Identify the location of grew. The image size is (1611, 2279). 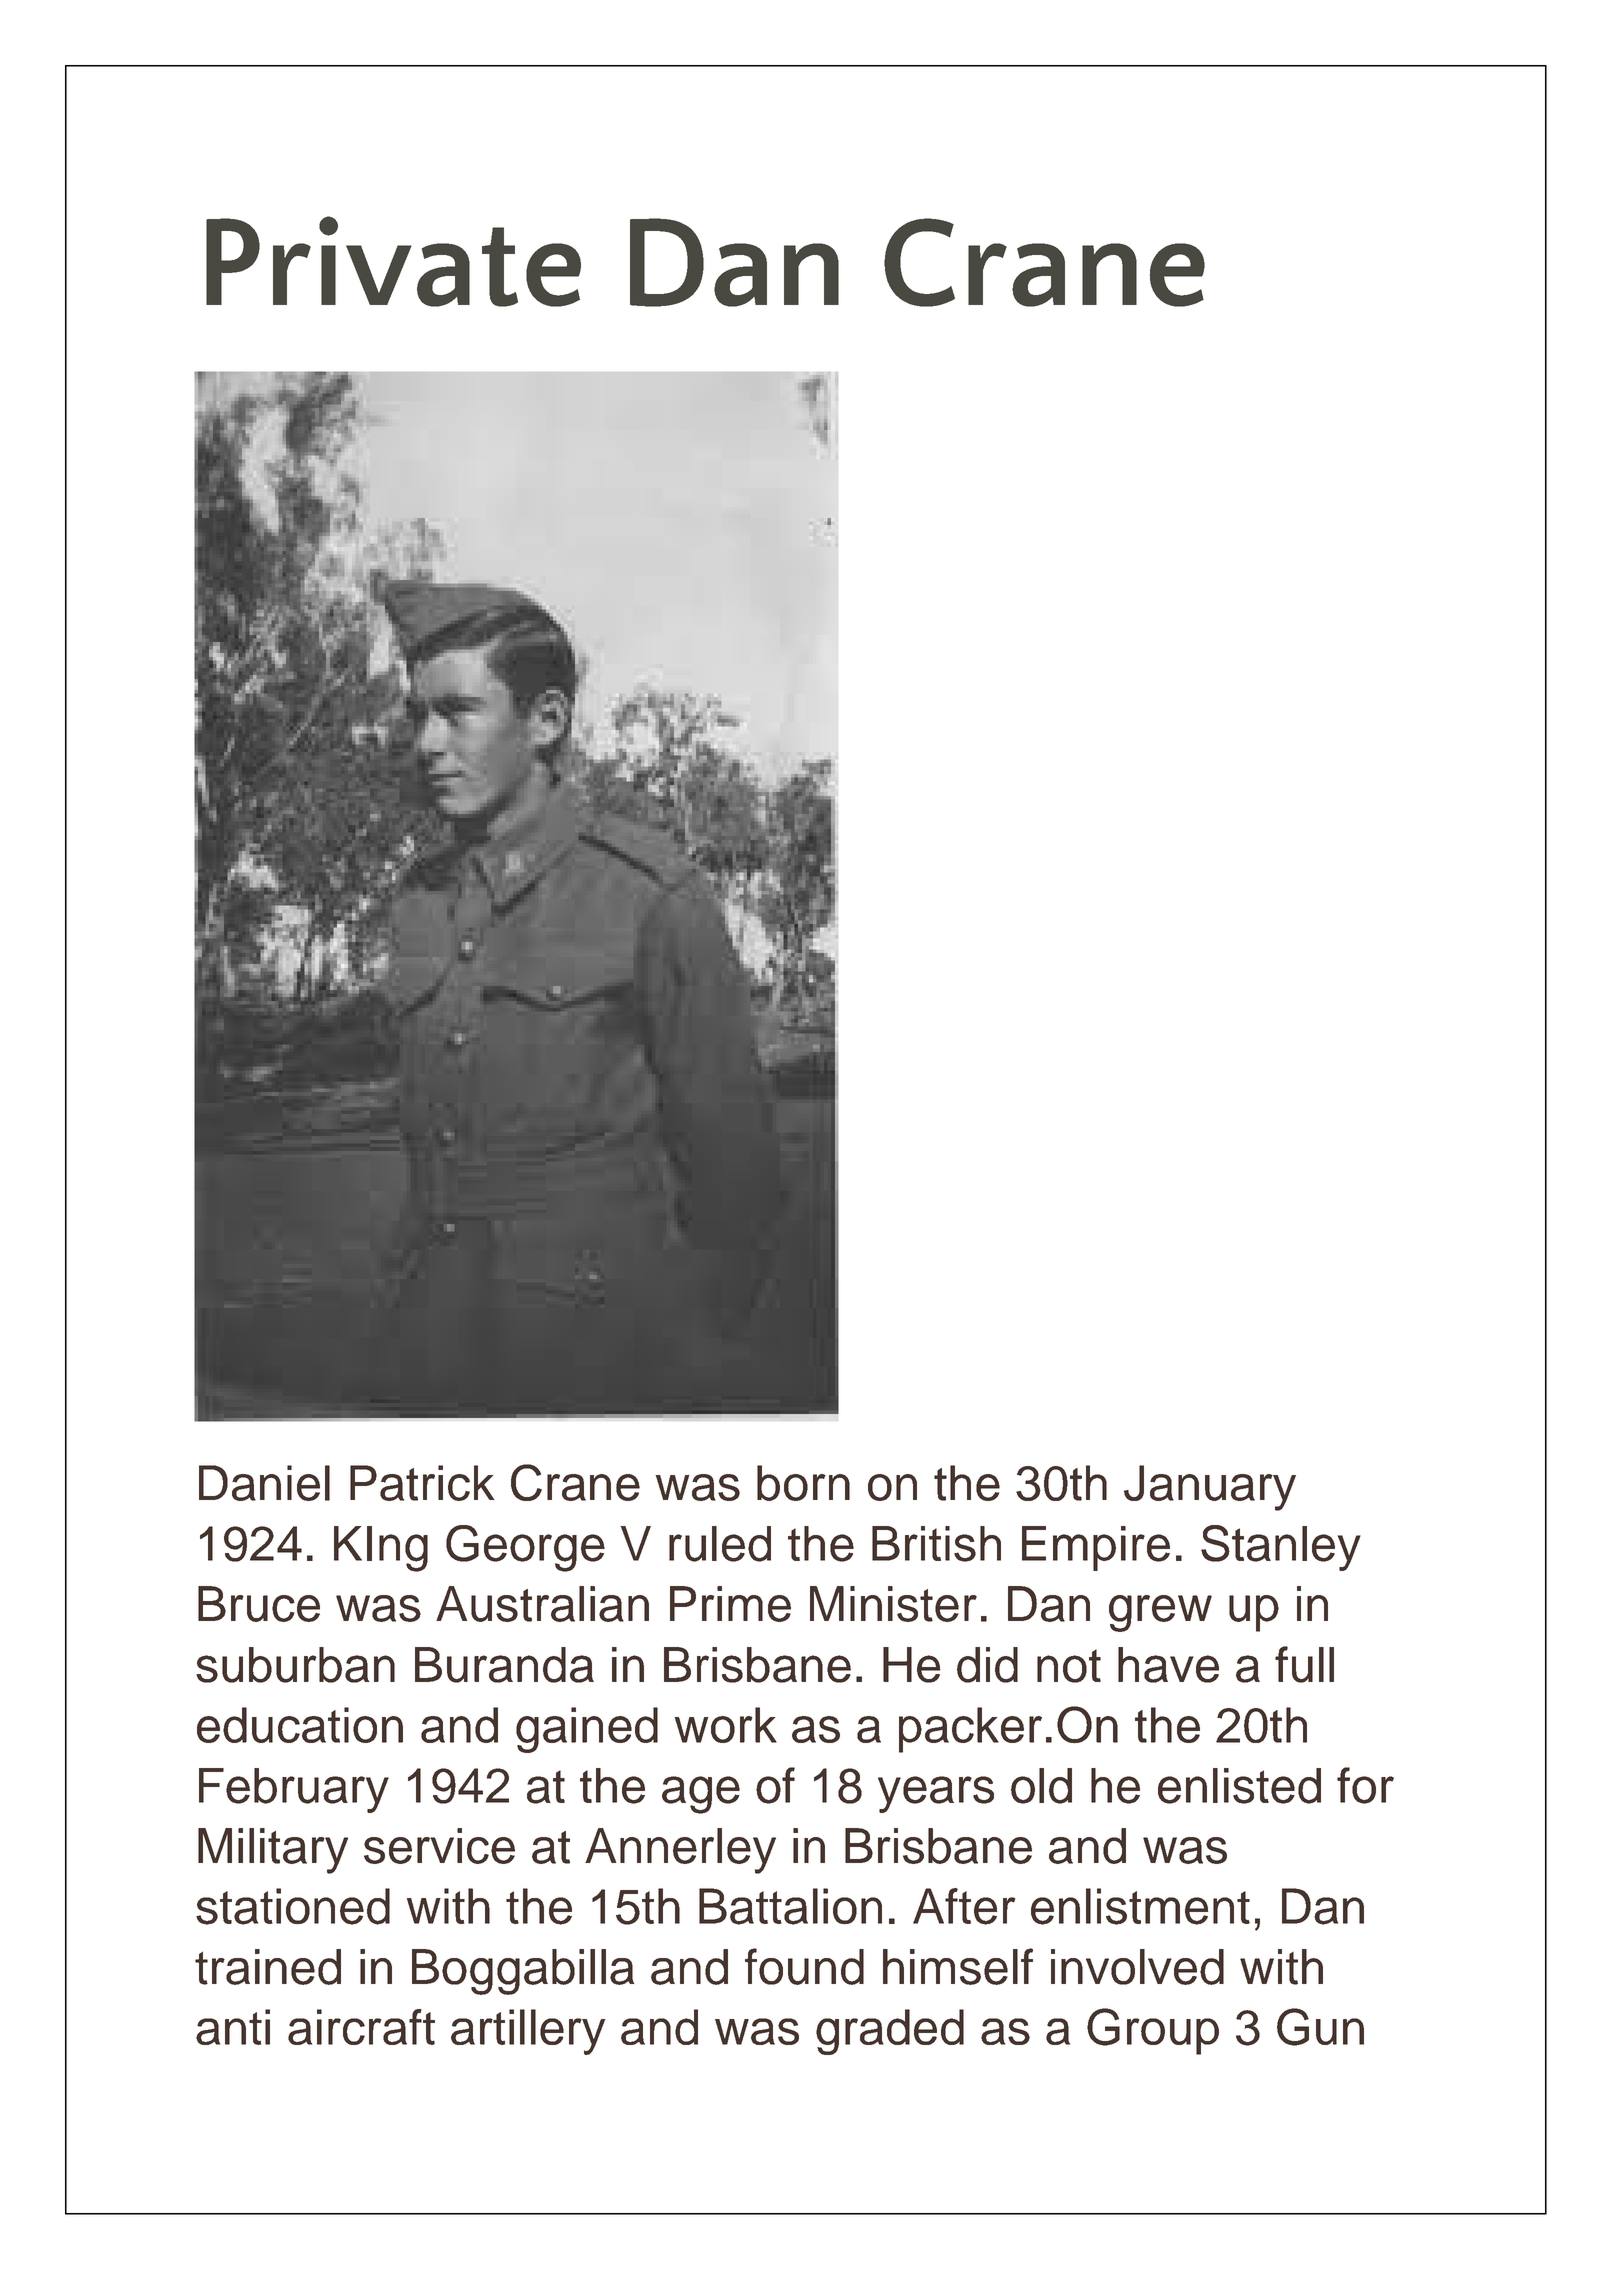
(1160, 1613).
